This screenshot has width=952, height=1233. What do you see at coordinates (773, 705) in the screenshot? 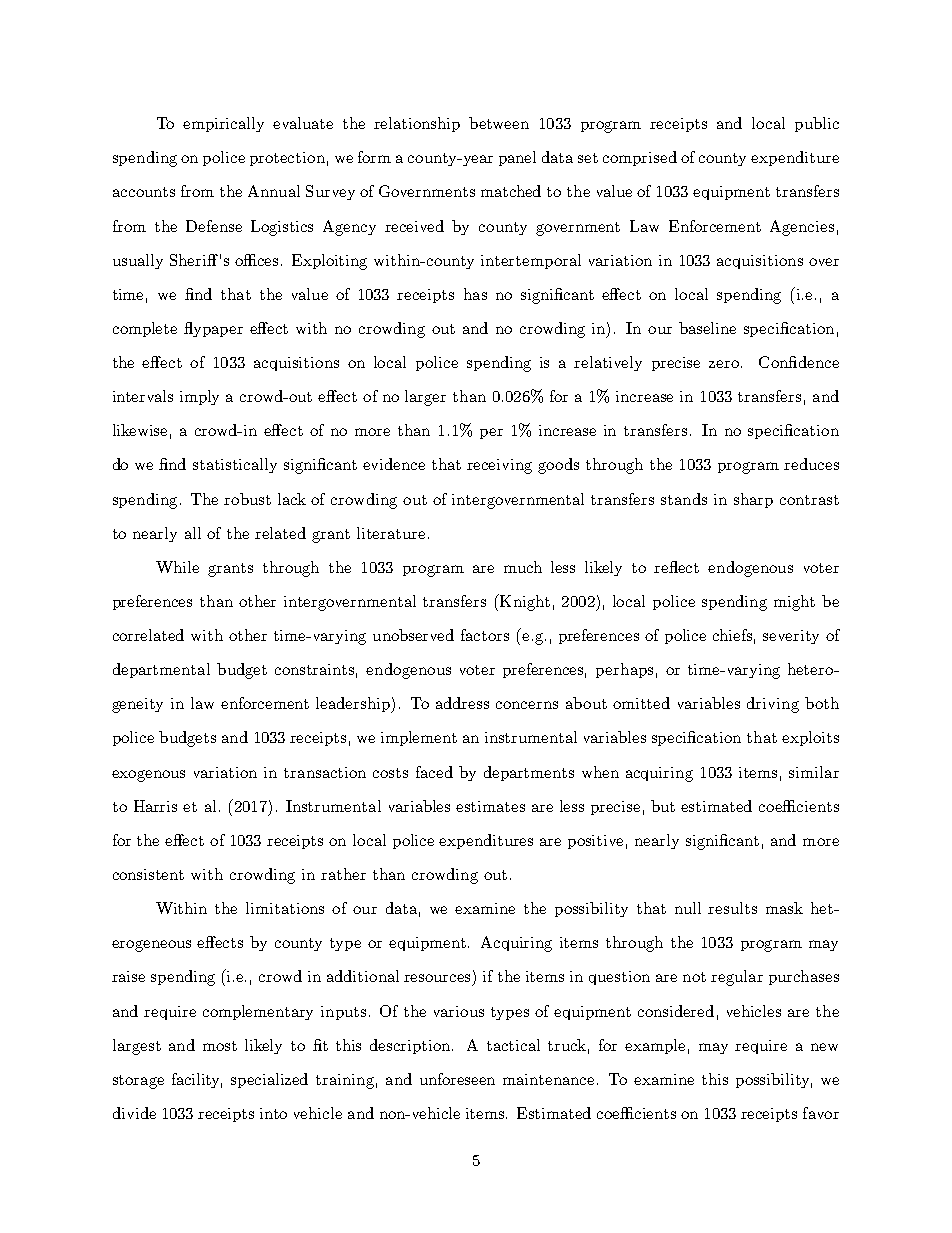
I see `driving` at bounding box center [773, 705].
